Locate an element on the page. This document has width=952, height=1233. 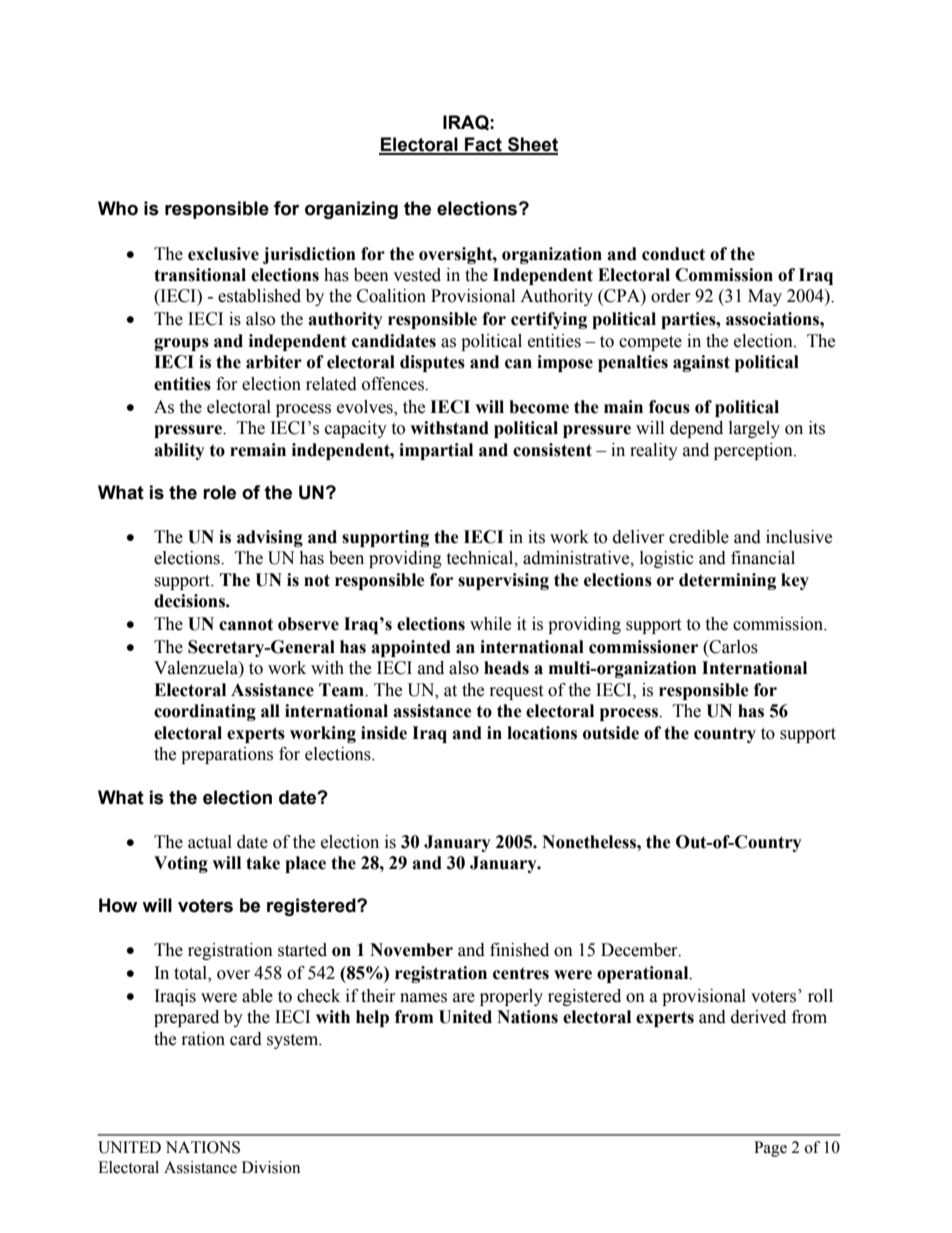
help is located at coordinates (372, 1018).
